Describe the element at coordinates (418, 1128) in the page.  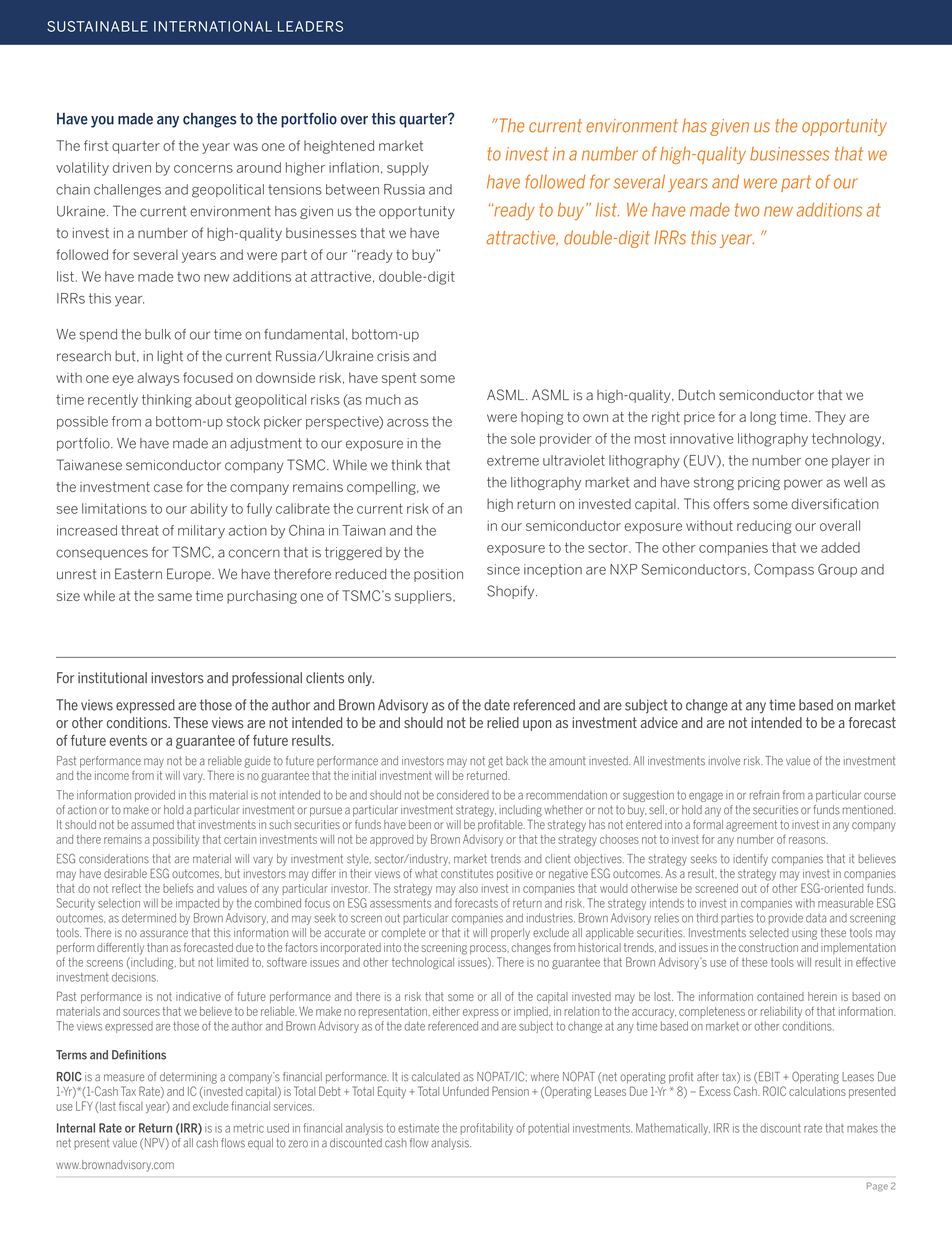
I see `estimate` at that location.
